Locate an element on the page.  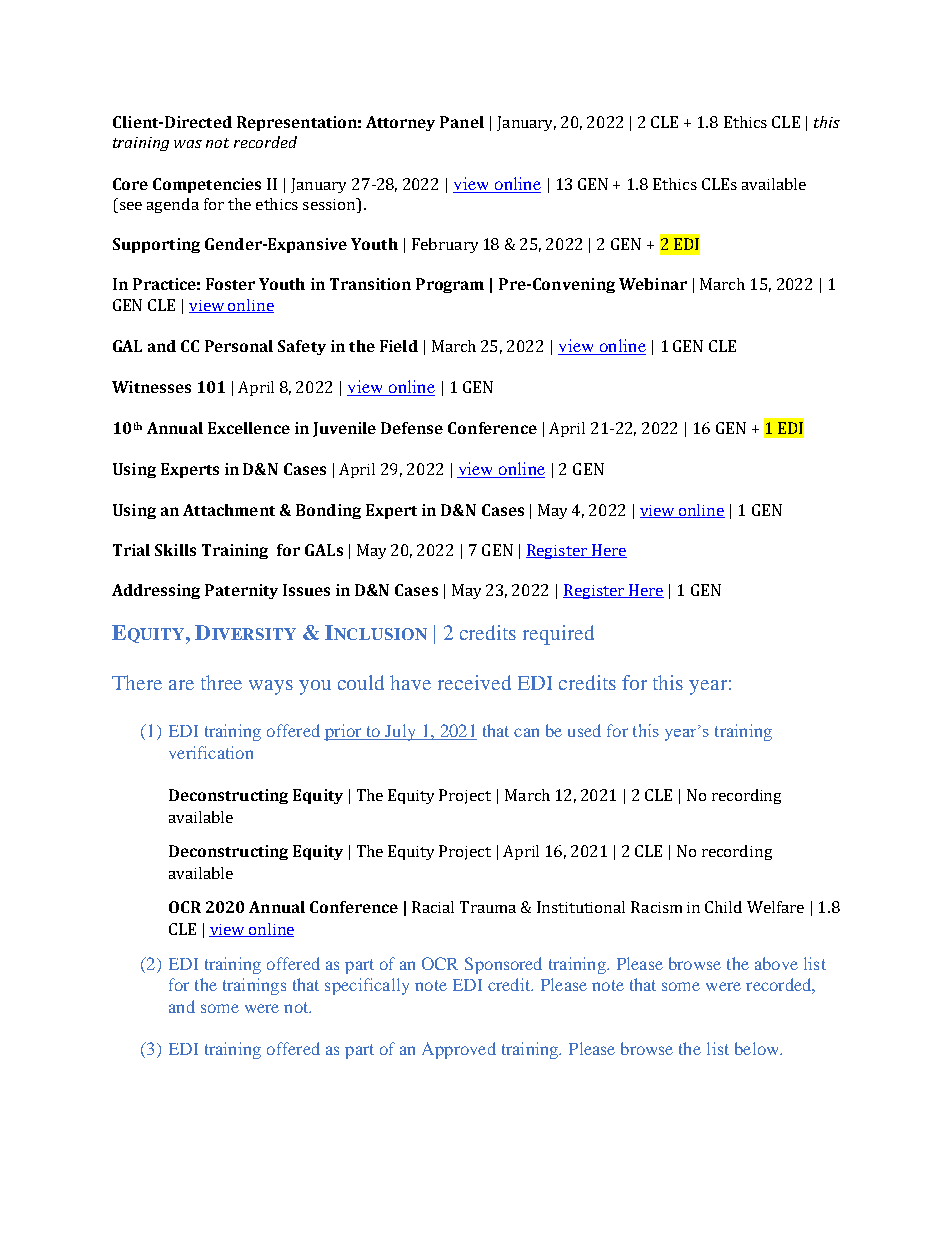
was is located at coordinates (188, 144).
